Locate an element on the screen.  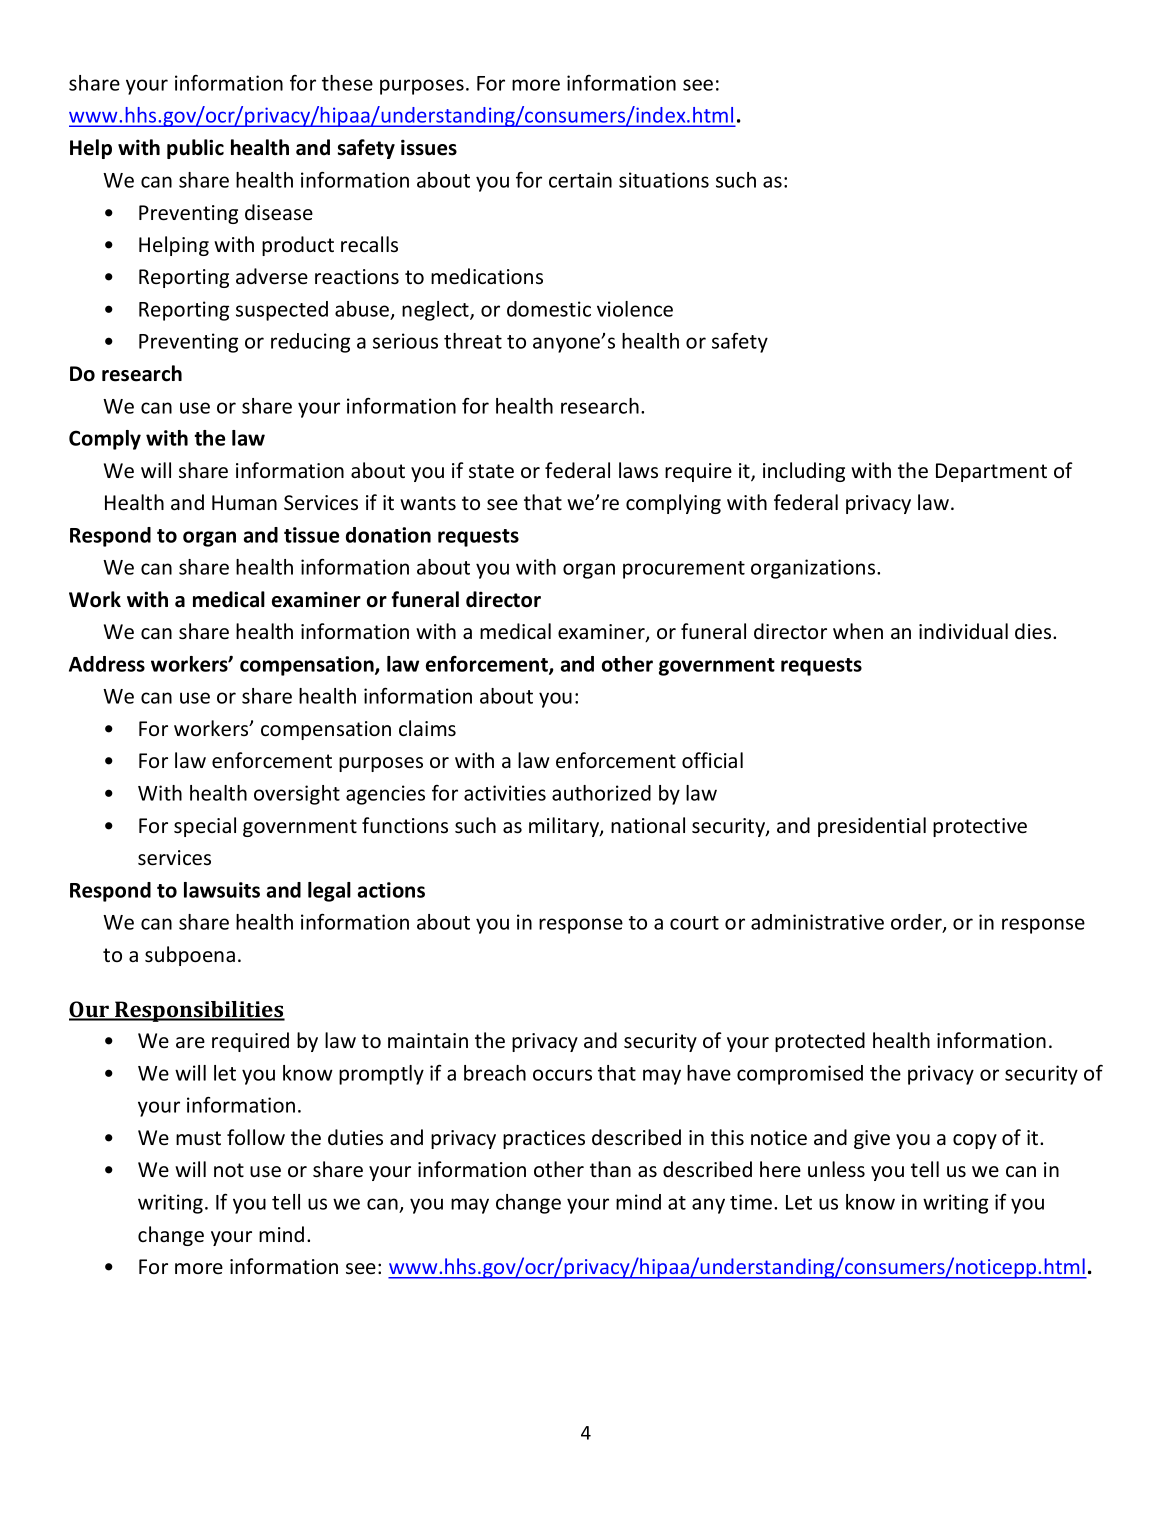
order is located at coordinates (917, 923).
